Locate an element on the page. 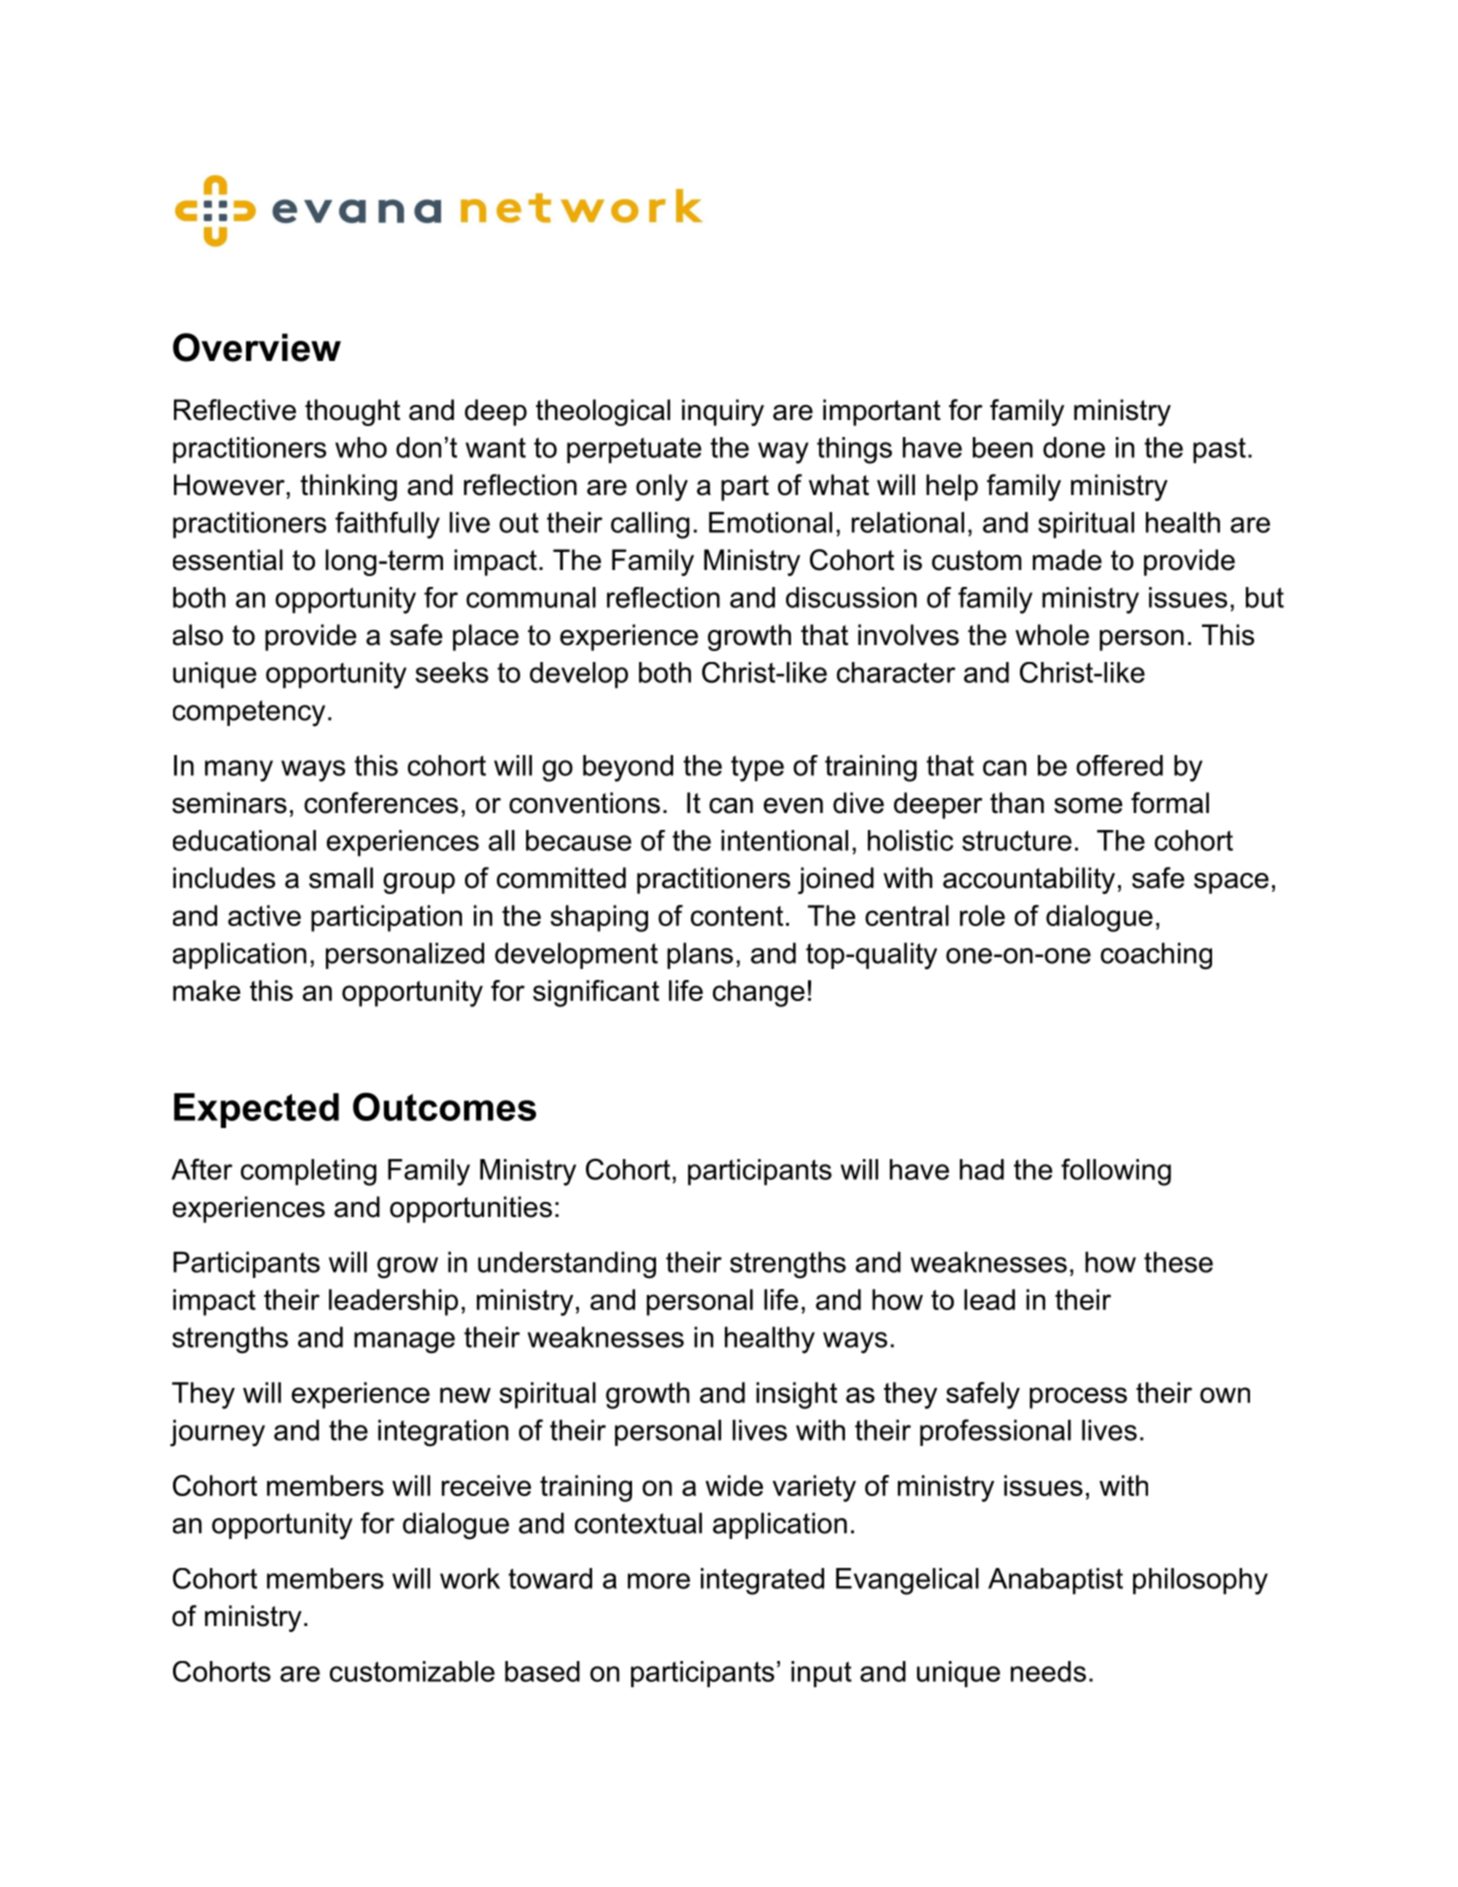  content is located at coordinates (737, 916).
